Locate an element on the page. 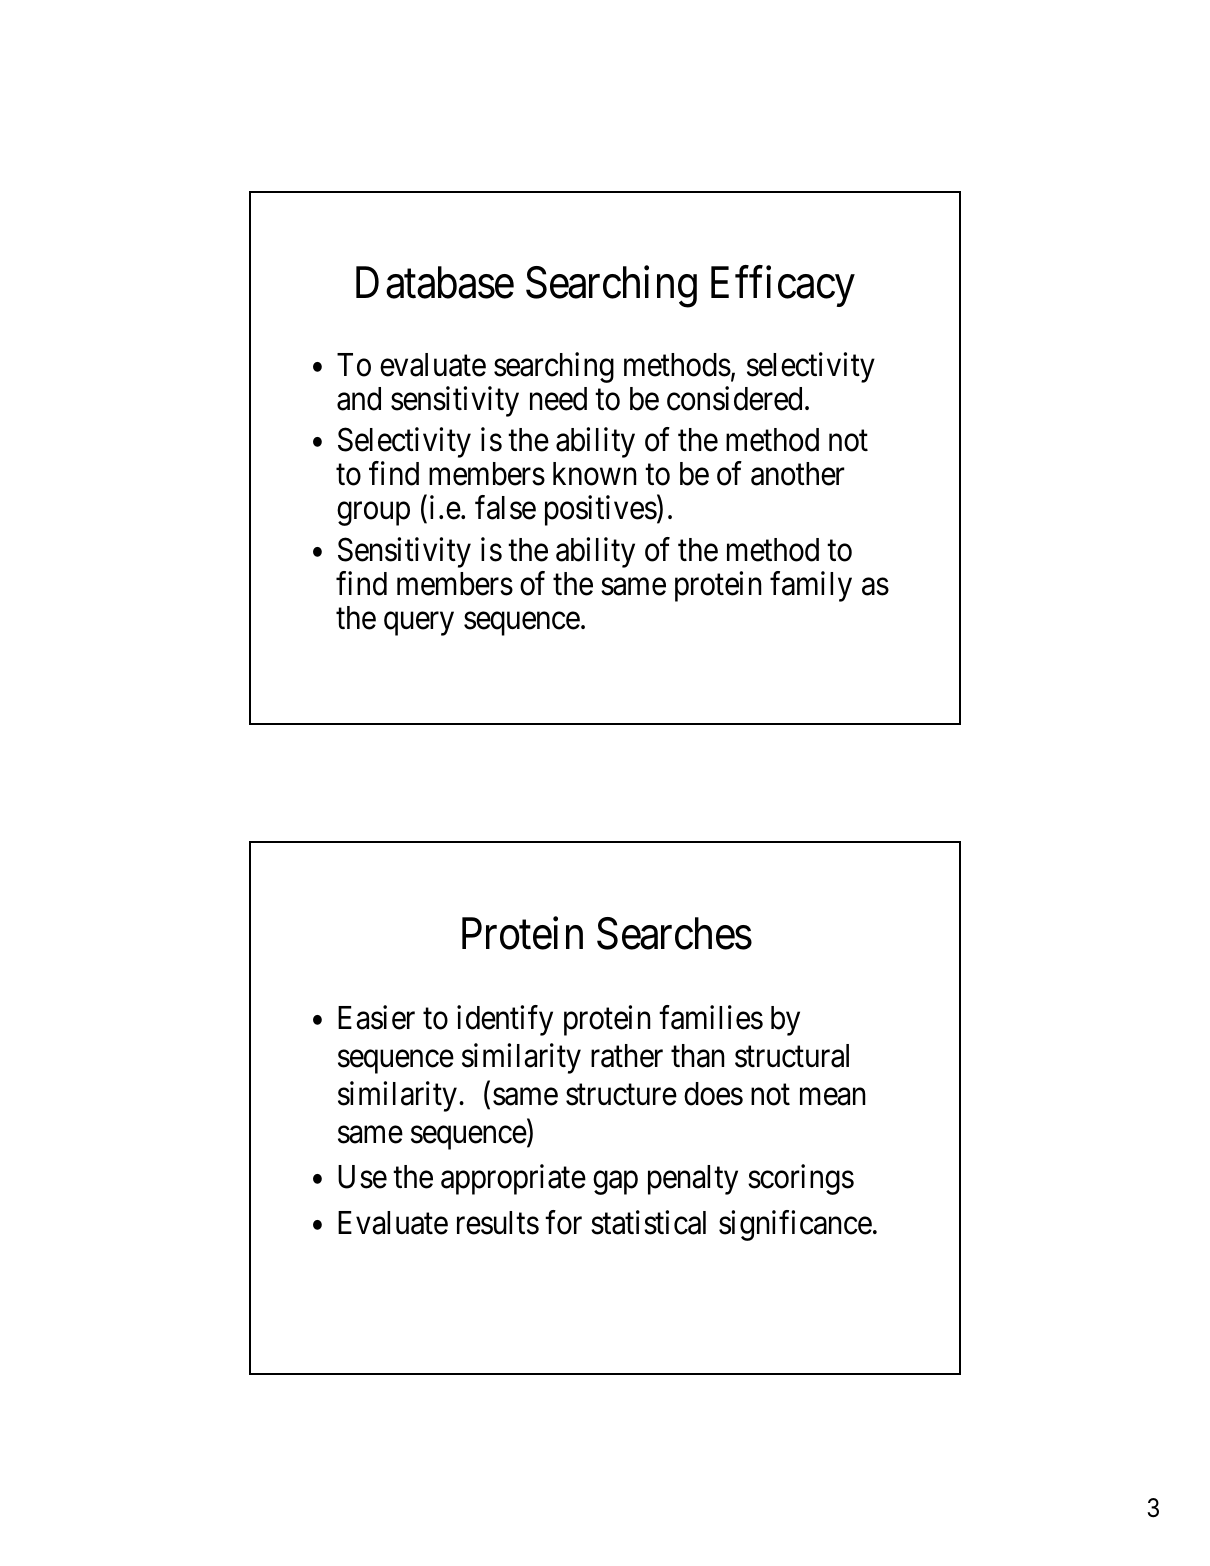 Image resolution: width=1210 pixels, height=1566 pixels. need is located at coordinates (558, 399).
